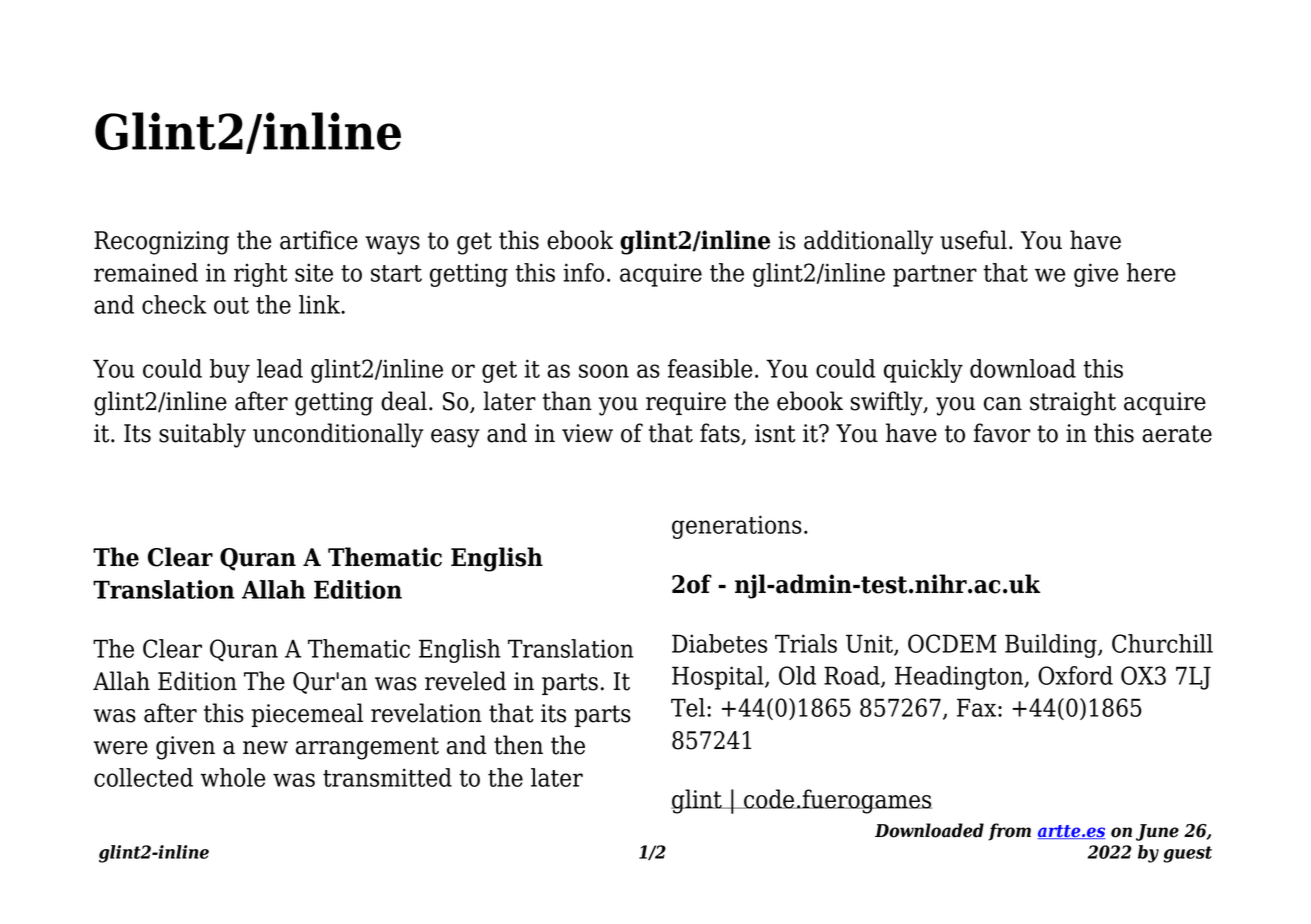 Image resolution: width=1311 pixels, height=924 pixels. What do you see at coordinates (1075, 675) in the image?
I see `Oxford` at bounding box center [1075, 675].
